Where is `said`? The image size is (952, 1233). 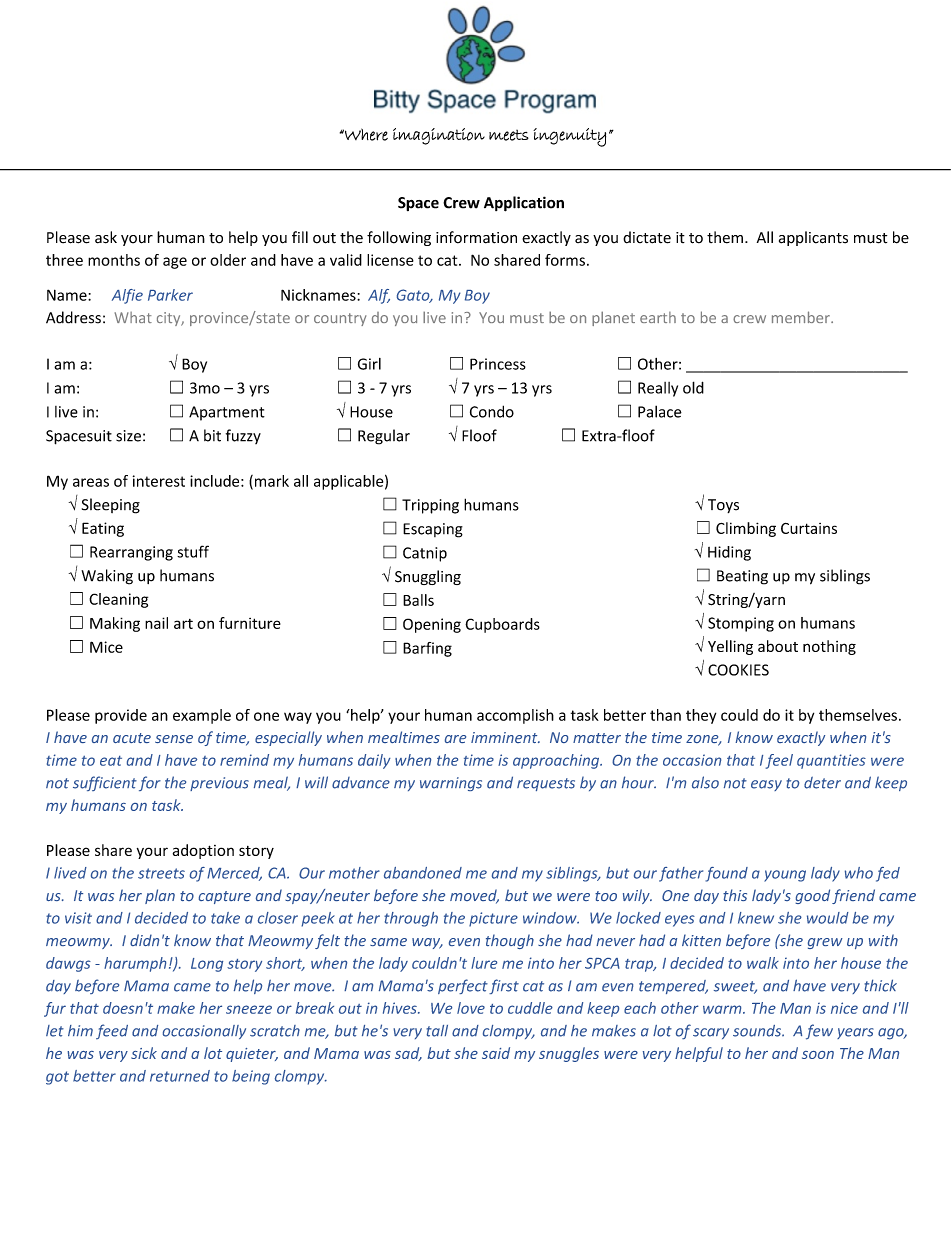 said is located at coordinates (496, 1053).
